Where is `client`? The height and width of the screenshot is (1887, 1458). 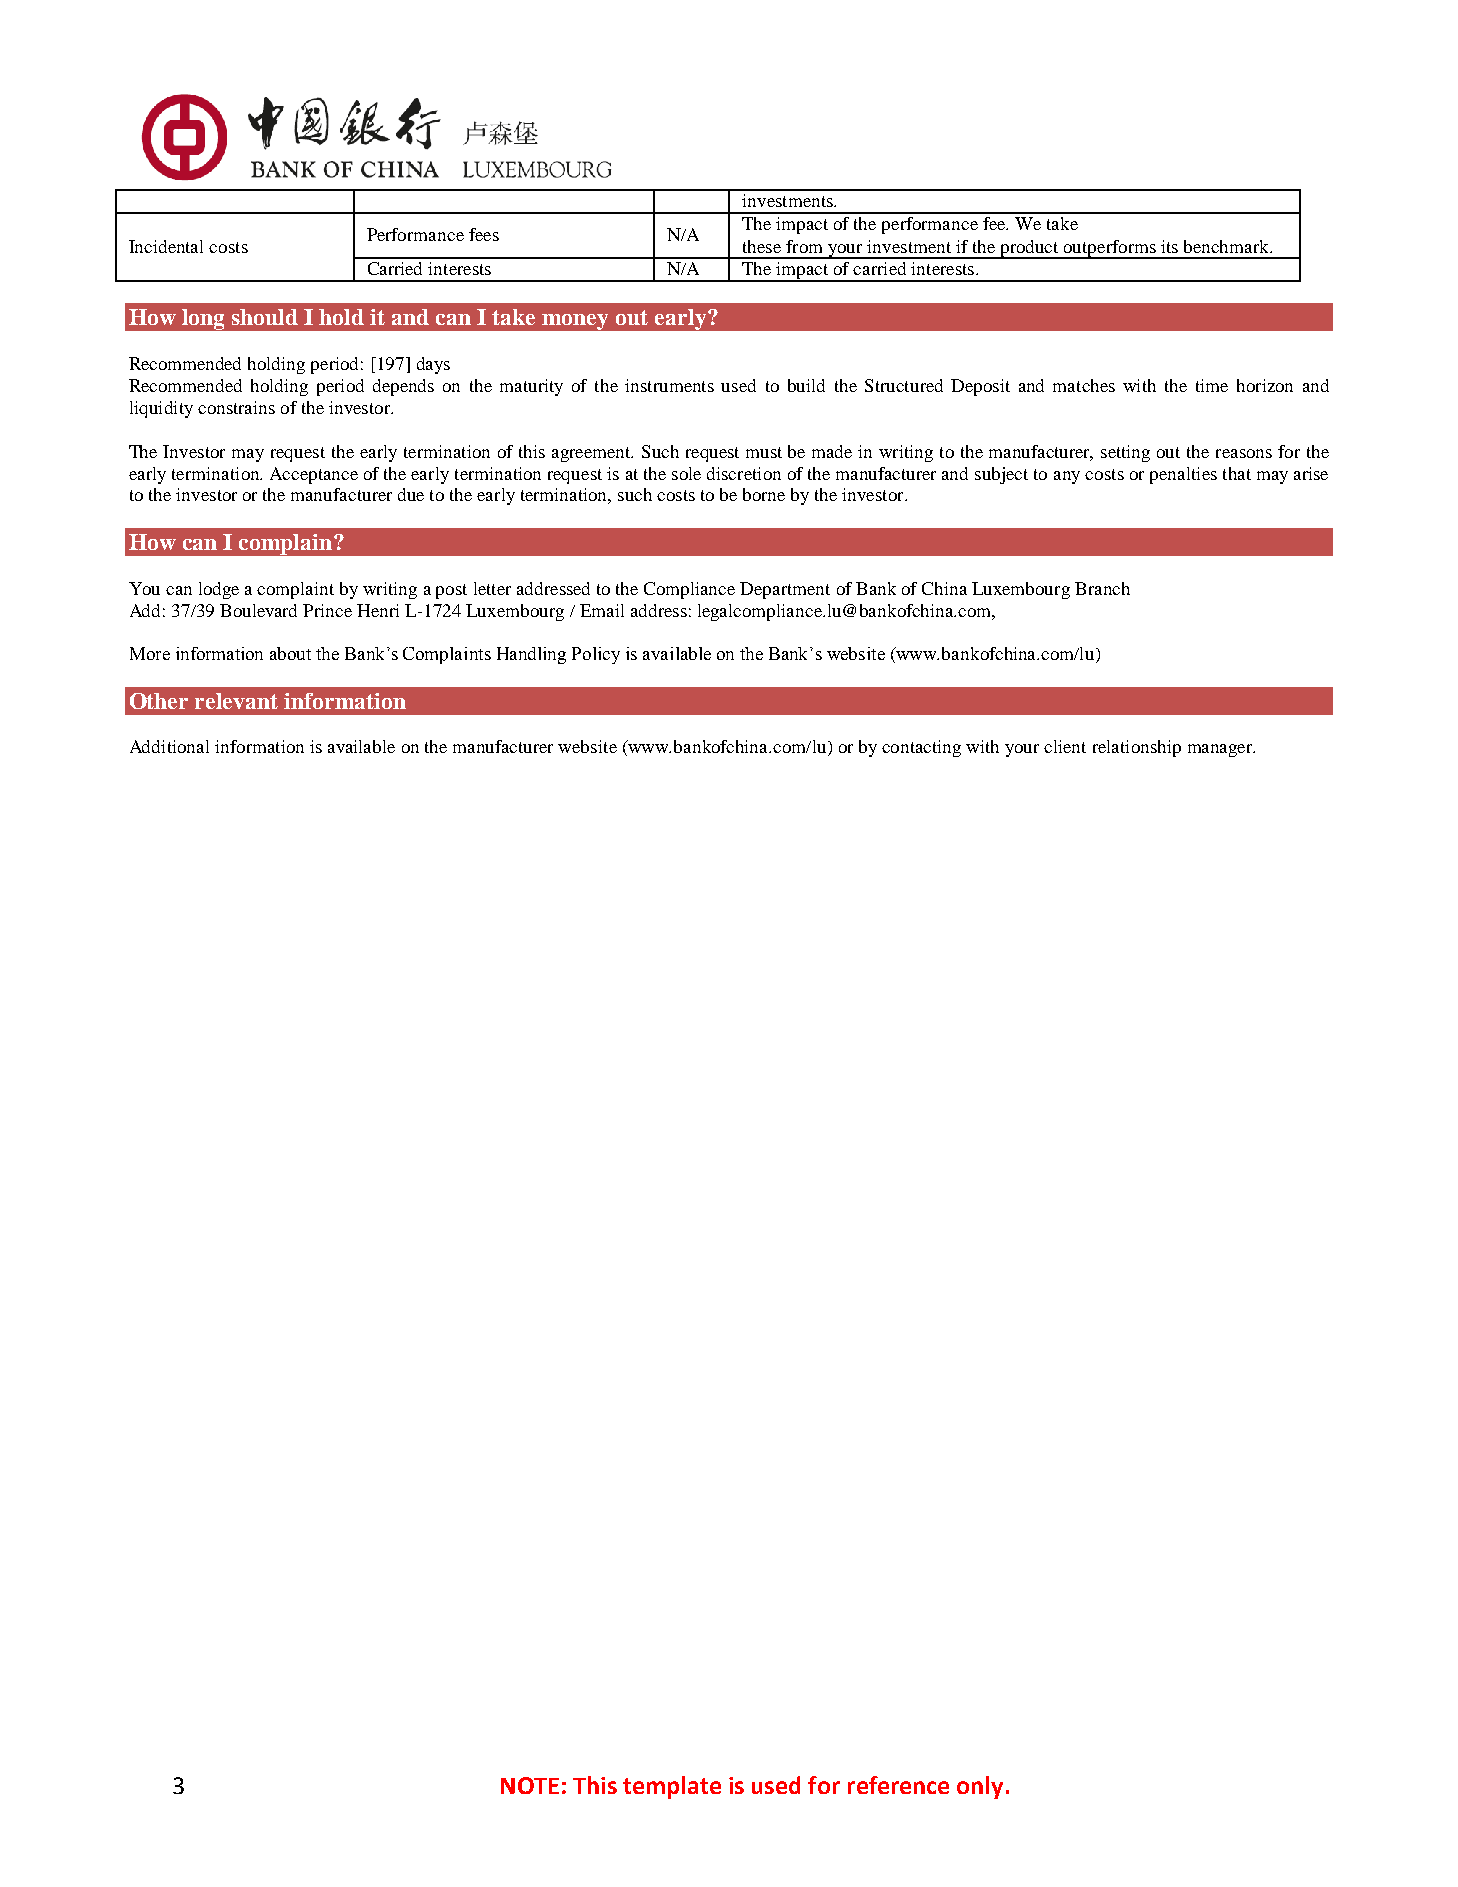 client is located at coordinates (1065, 746).
